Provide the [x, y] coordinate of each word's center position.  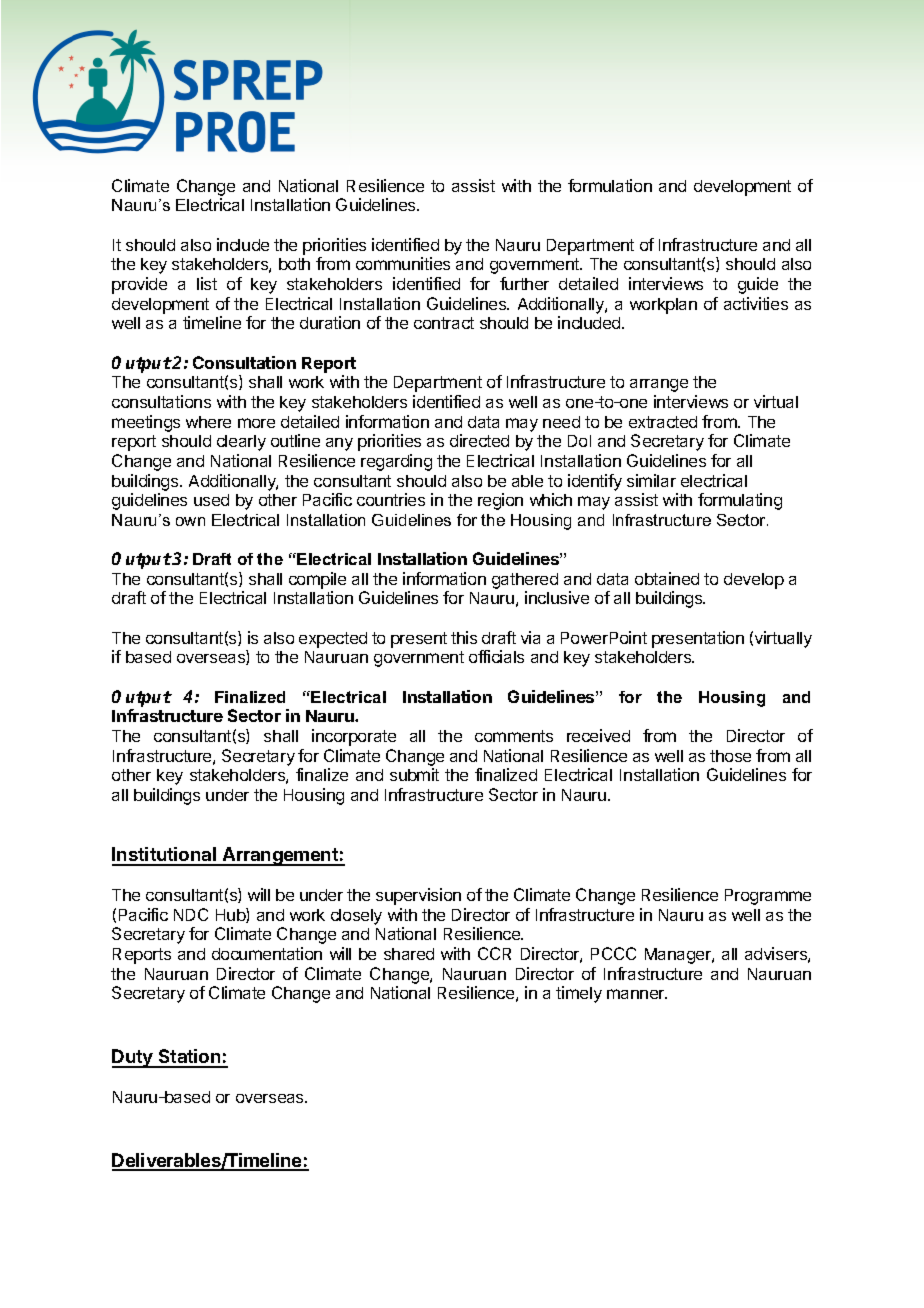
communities [403, 263]
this [464, 637]
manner [637, 994]
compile [317, 580]
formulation [610, 185]
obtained [667, 578]
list [207, 283]
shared [409, 954]
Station [190, 1058]
